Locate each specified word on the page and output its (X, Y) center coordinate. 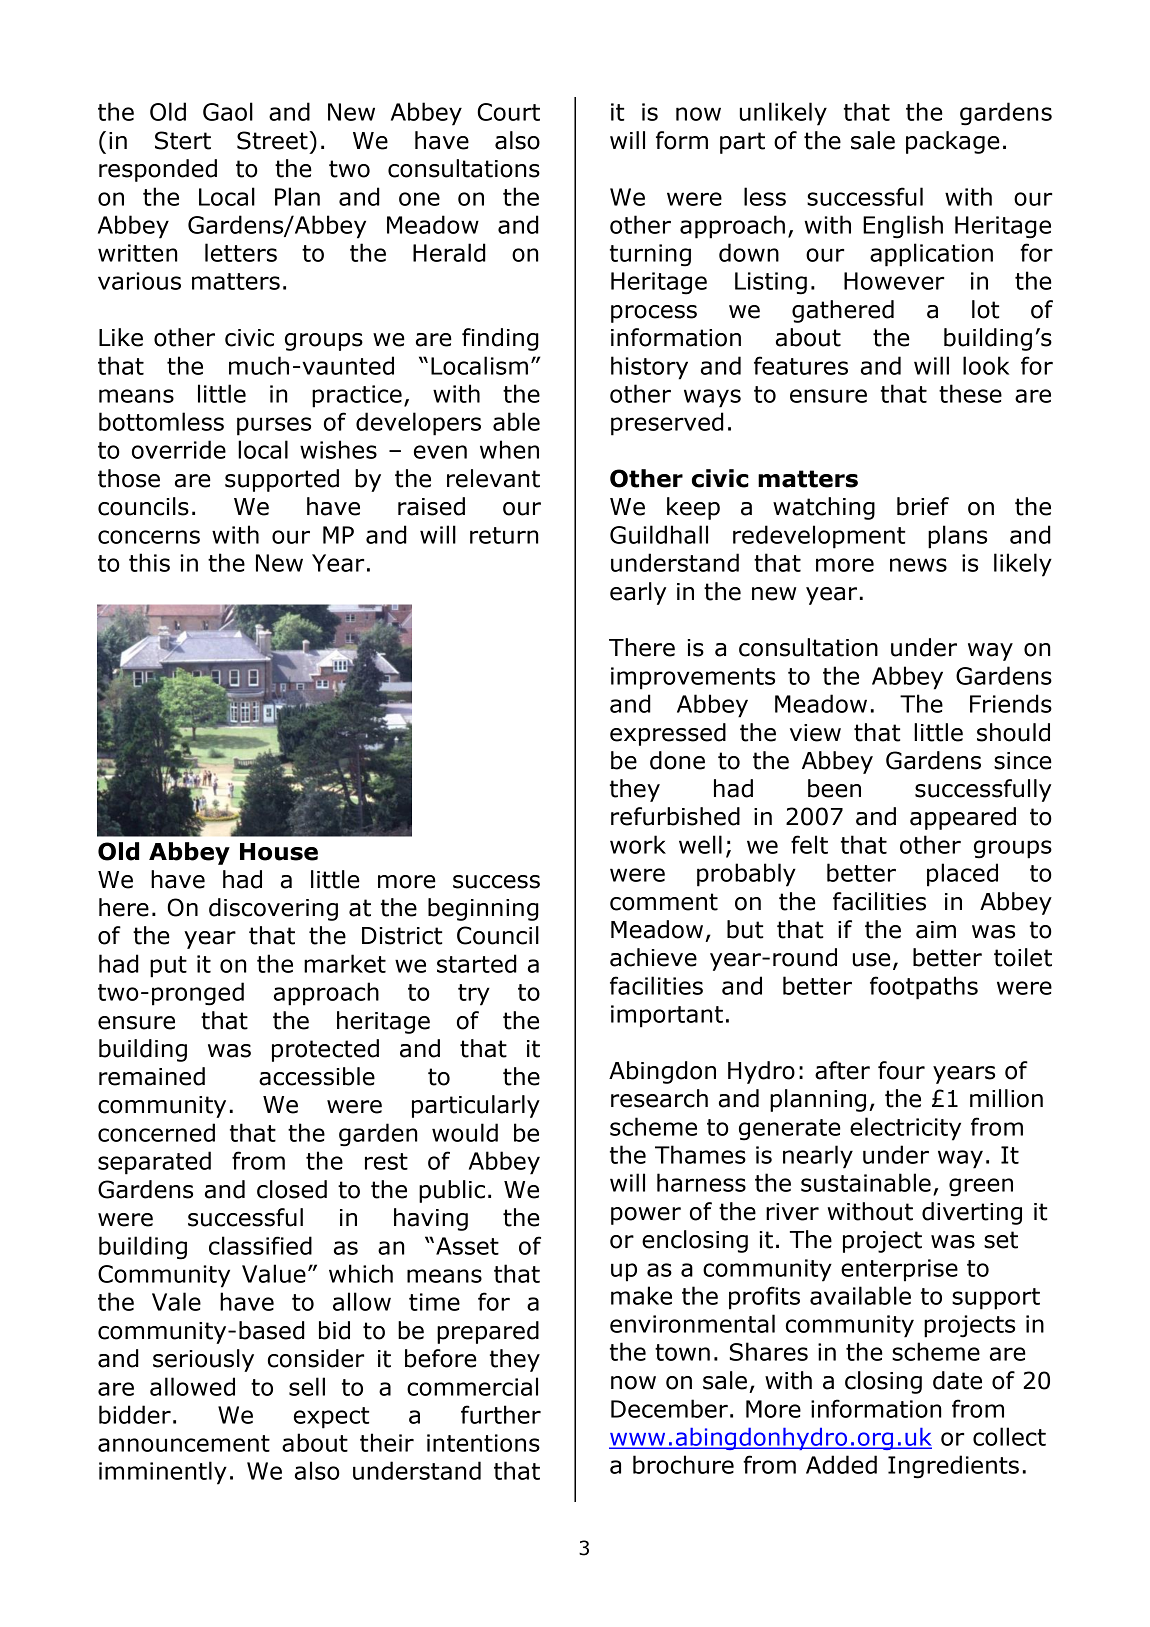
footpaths (924, 988)
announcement (184, 1443)
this (149, 562)
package (953, 142)
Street (273, 140)
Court (508, 112)
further (501, 1414)
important (667, 1016)
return (504, 535)
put (168, 967)
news (918, 565)
